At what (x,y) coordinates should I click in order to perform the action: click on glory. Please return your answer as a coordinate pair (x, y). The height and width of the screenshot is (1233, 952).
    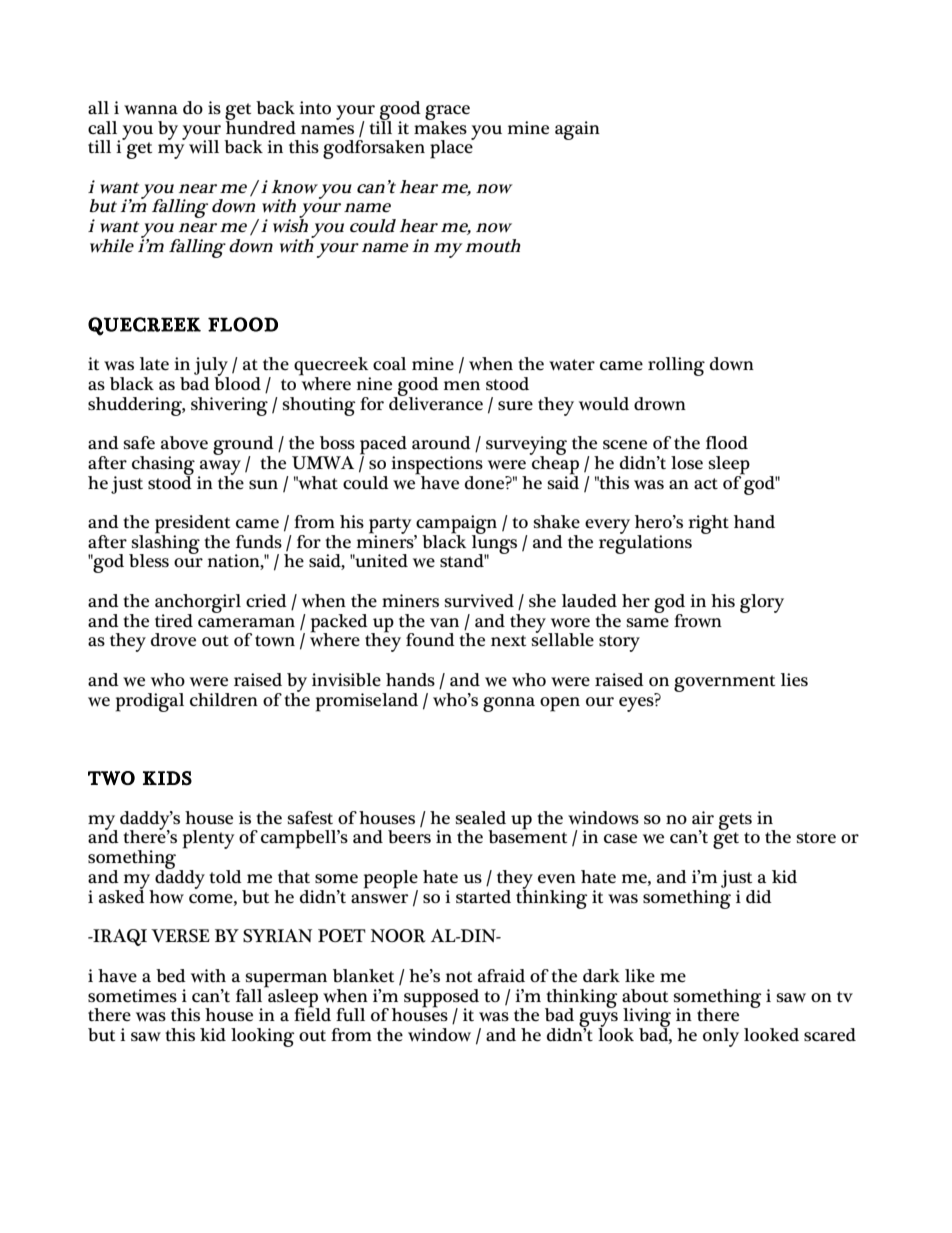
    Looking at the image, I should click on (762, 603).
